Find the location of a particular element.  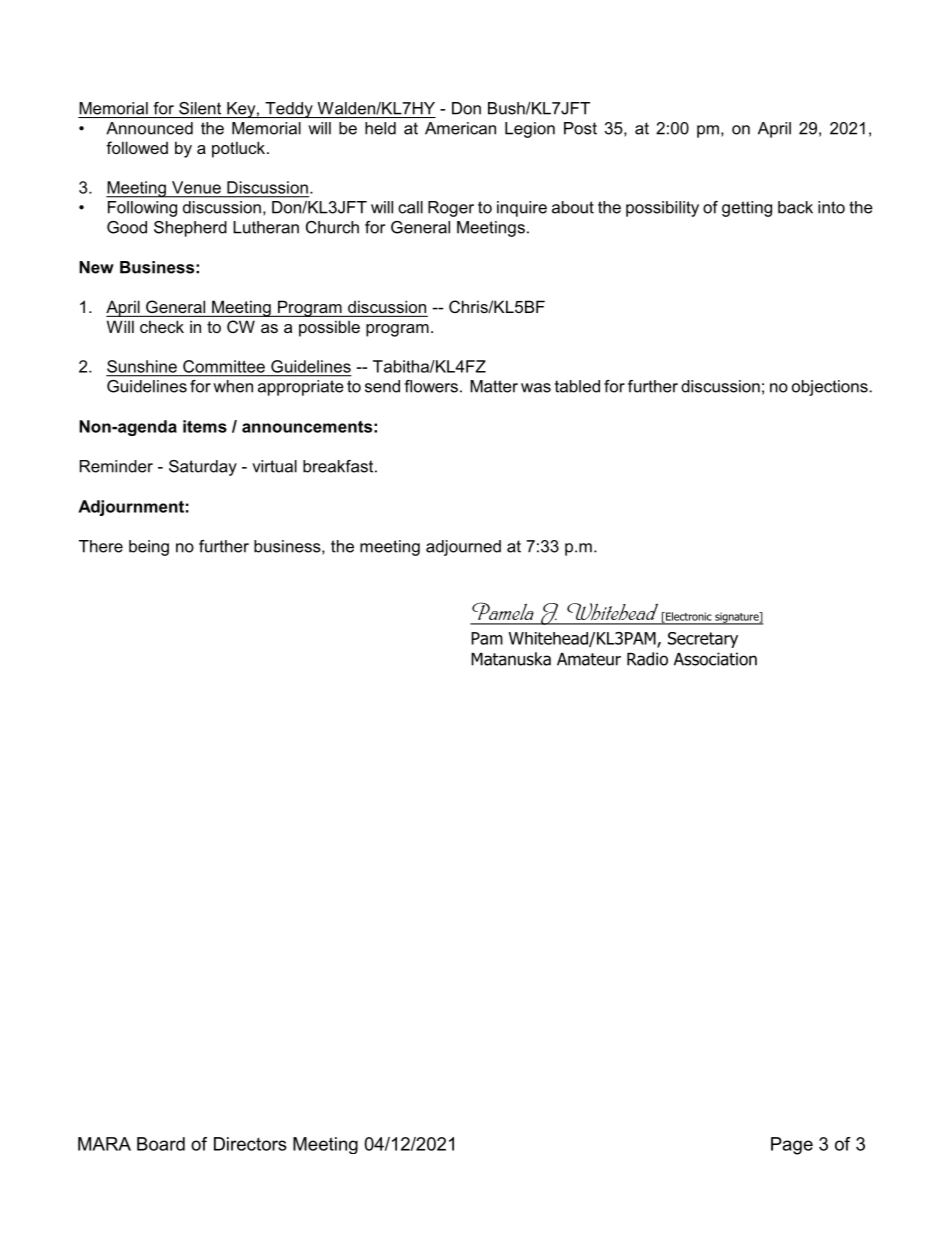

getting is located at coordinates (747, 209).
